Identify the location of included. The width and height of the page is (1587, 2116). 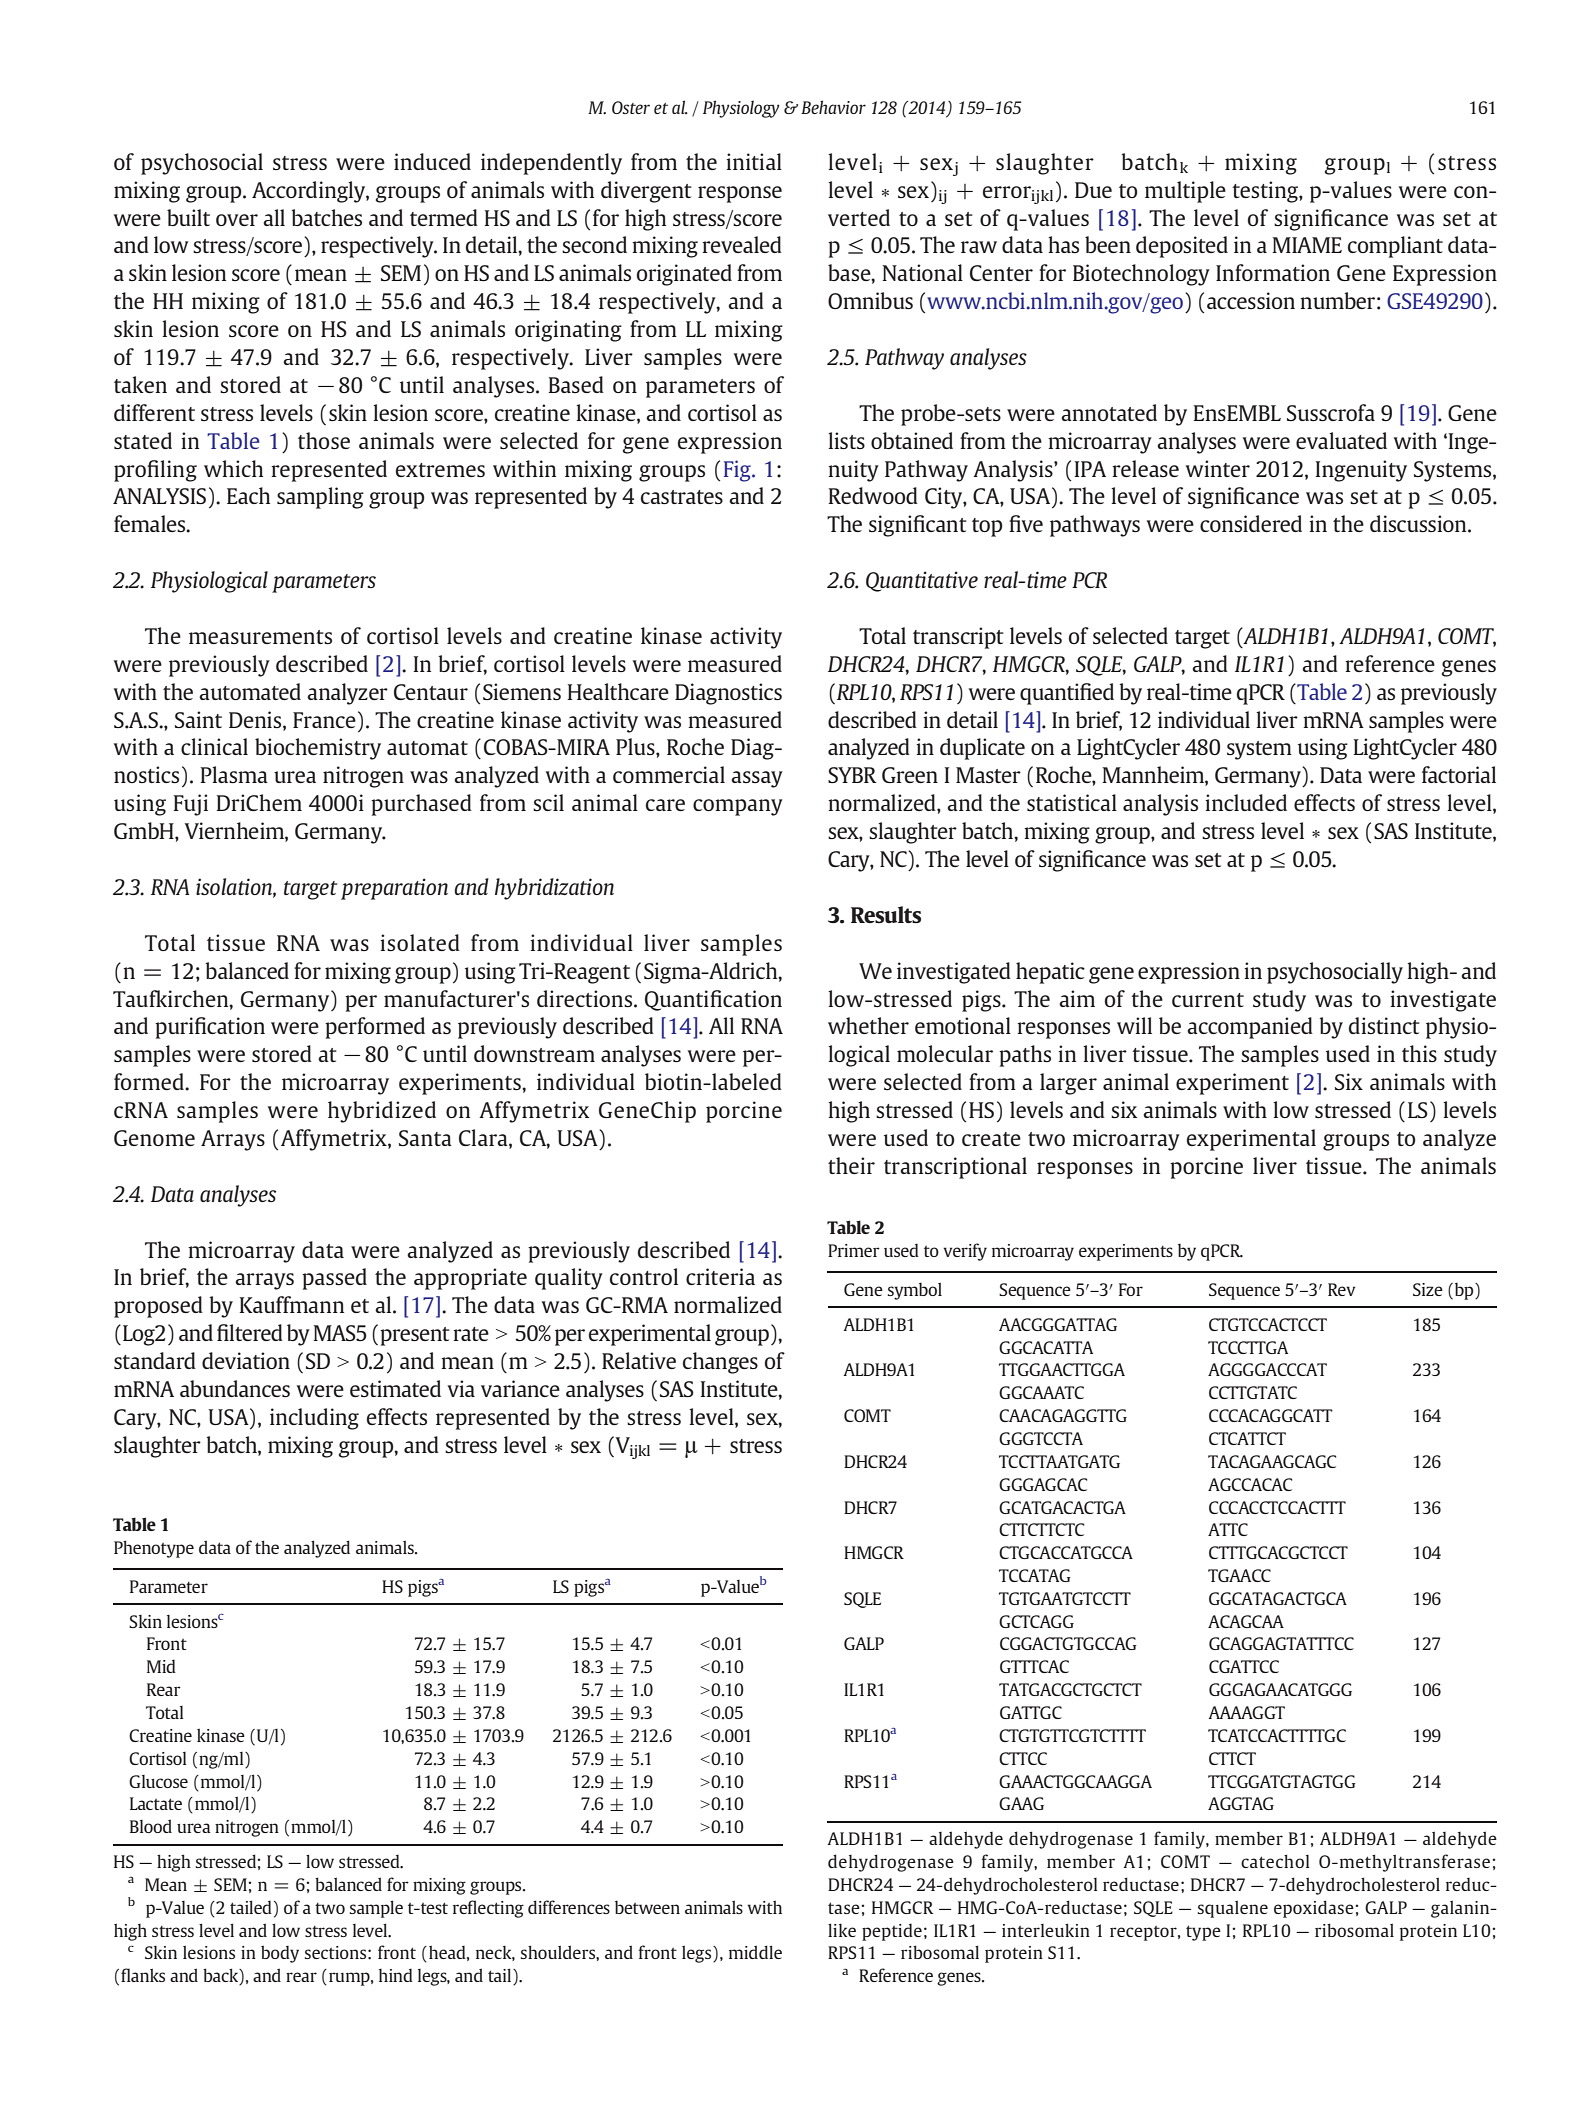
(1246, 802).
